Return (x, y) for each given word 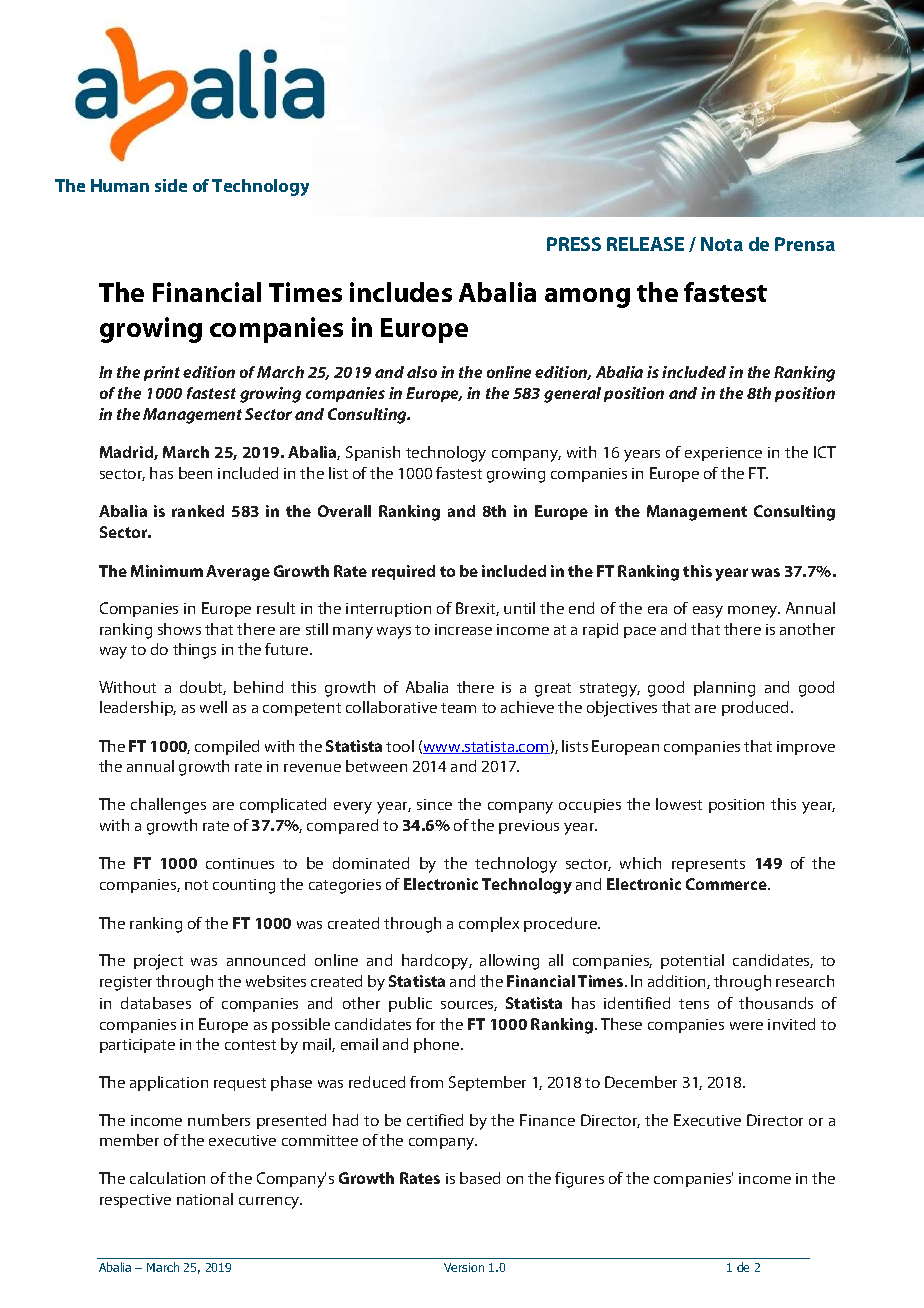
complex (489, 924)
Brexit (477, 609)
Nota (722, 244)
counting (244, 886)
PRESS (574, 244)
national (205, 1199)
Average (238, 573)
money (754, 612)
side (171, 185)
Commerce (727, 884)
